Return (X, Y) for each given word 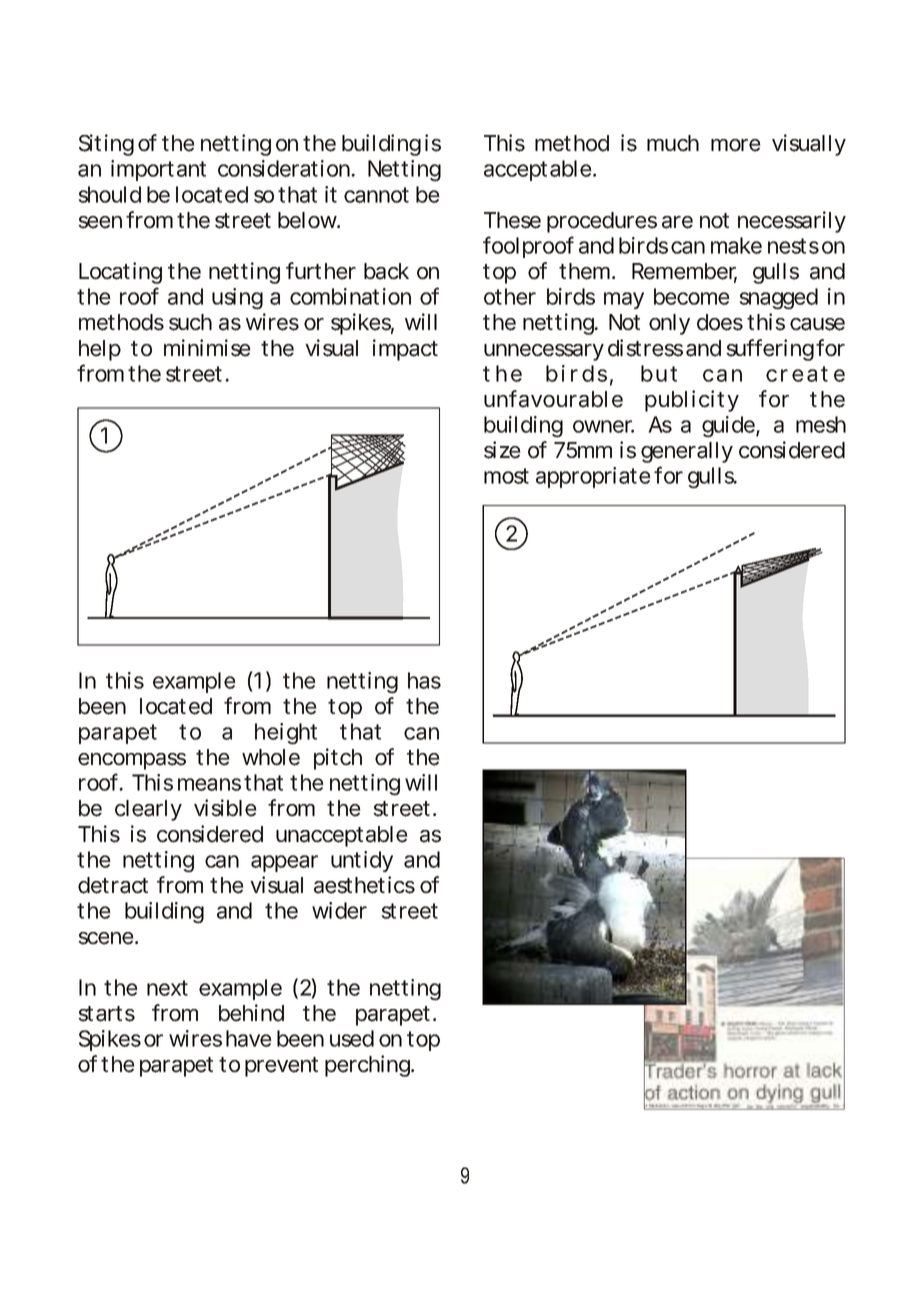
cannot (376, 195)
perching (368, 1066)
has (424, 680)
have (249, 1038)
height (286, 734)
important (158, 170)
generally (687, 452)
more (736, 145)
